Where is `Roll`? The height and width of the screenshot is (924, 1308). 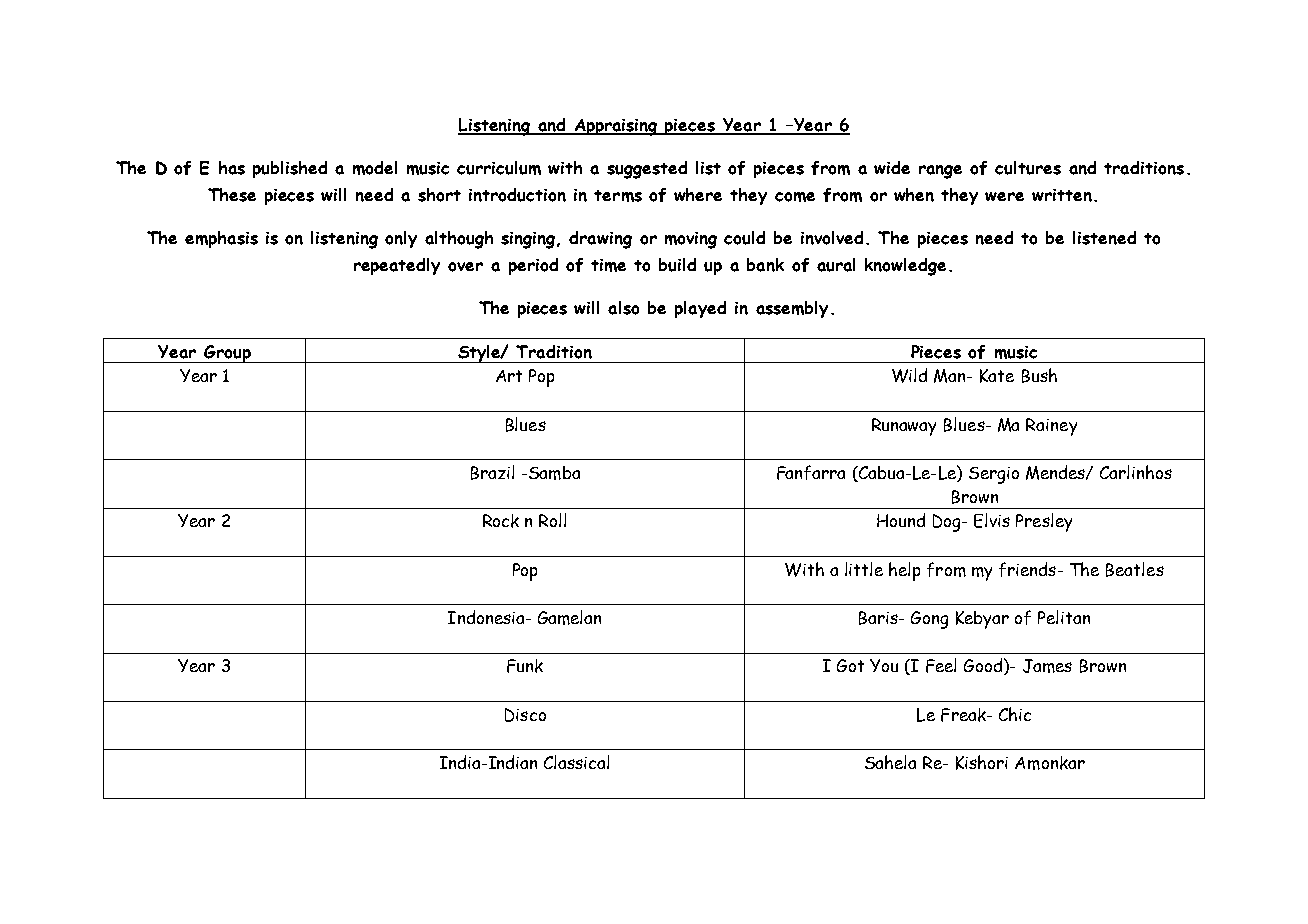 Roll is located at coordinates (552, 520).
